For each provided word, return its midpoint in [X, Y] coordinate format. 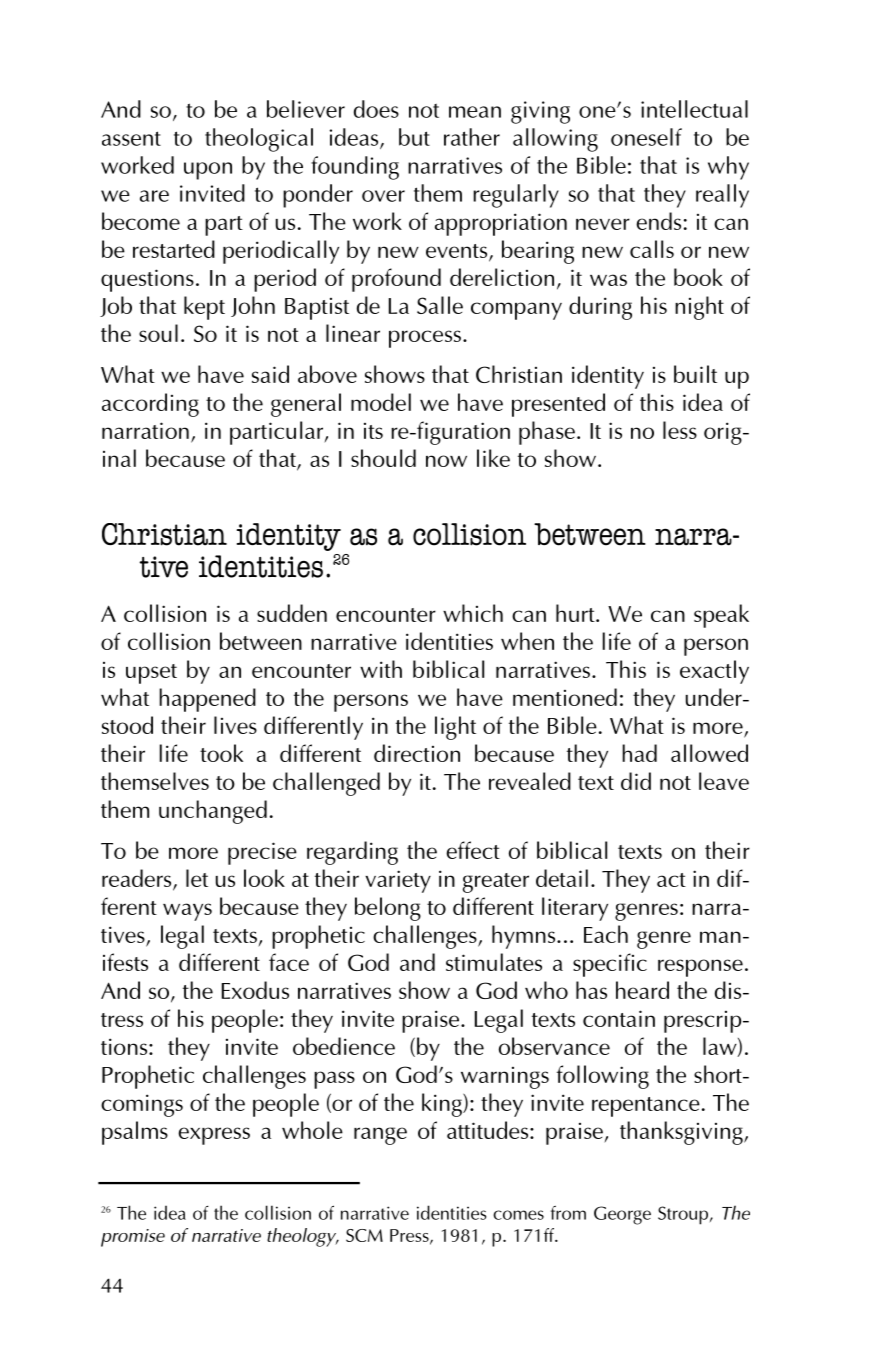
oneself [646, 137]
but [414, 137]
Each [606, 934]
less [680, 430]
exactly [714, 672]
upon [208, 171]
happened [207, 700]
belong [388, 909]
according [150, 405]
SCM [364, 1235]
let [197, 878]
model [381, 402]
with [381, 669]
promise [133, 1238]
